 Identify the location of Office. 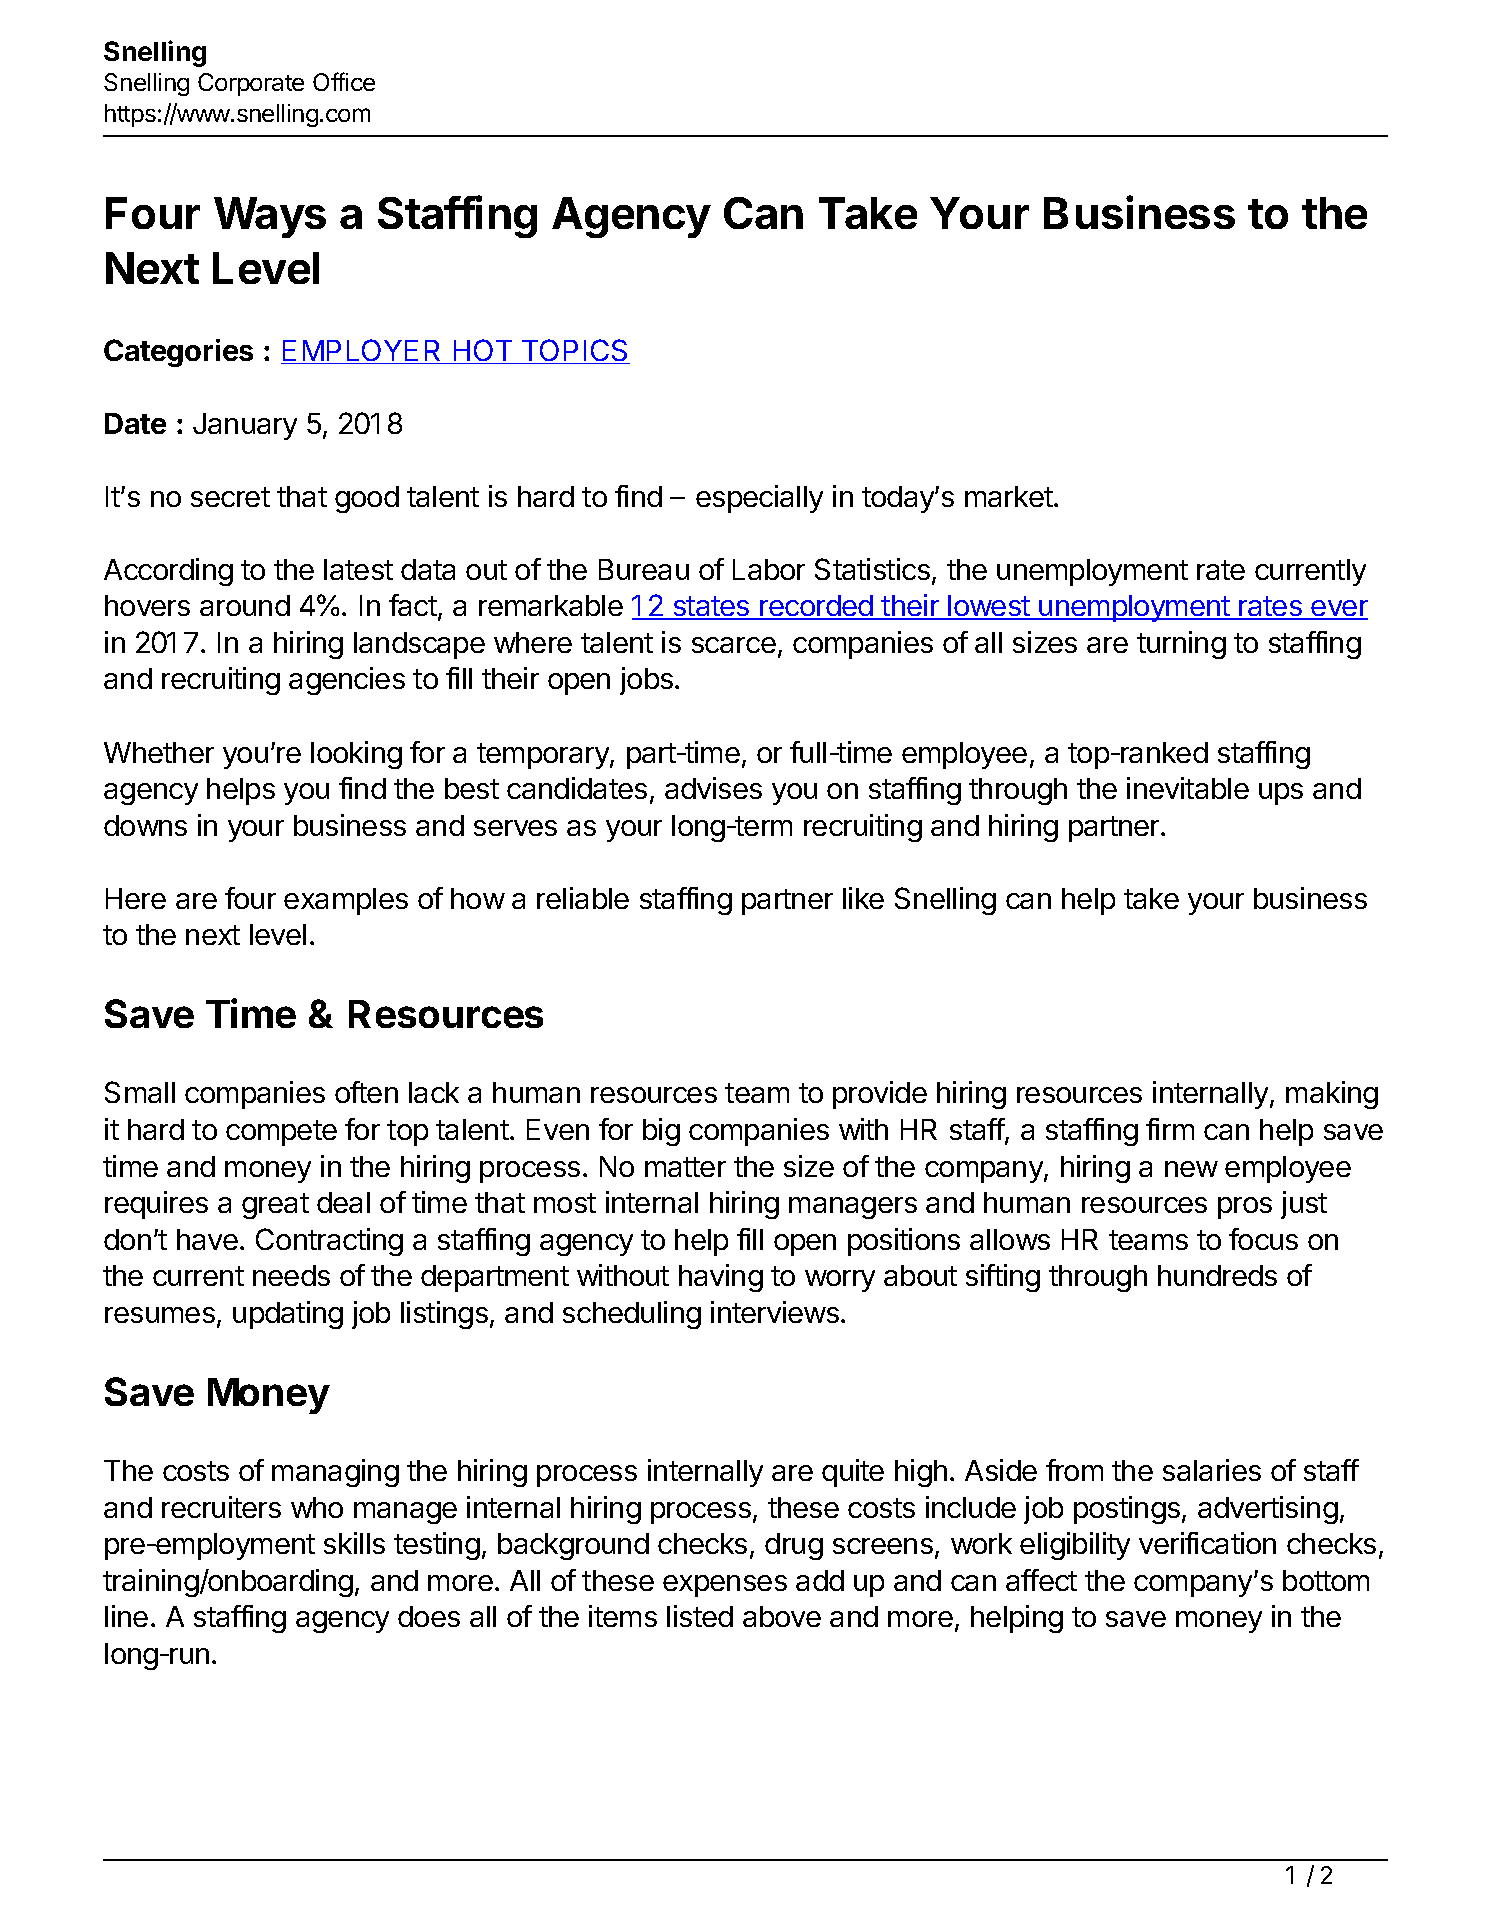
(344, 81).
